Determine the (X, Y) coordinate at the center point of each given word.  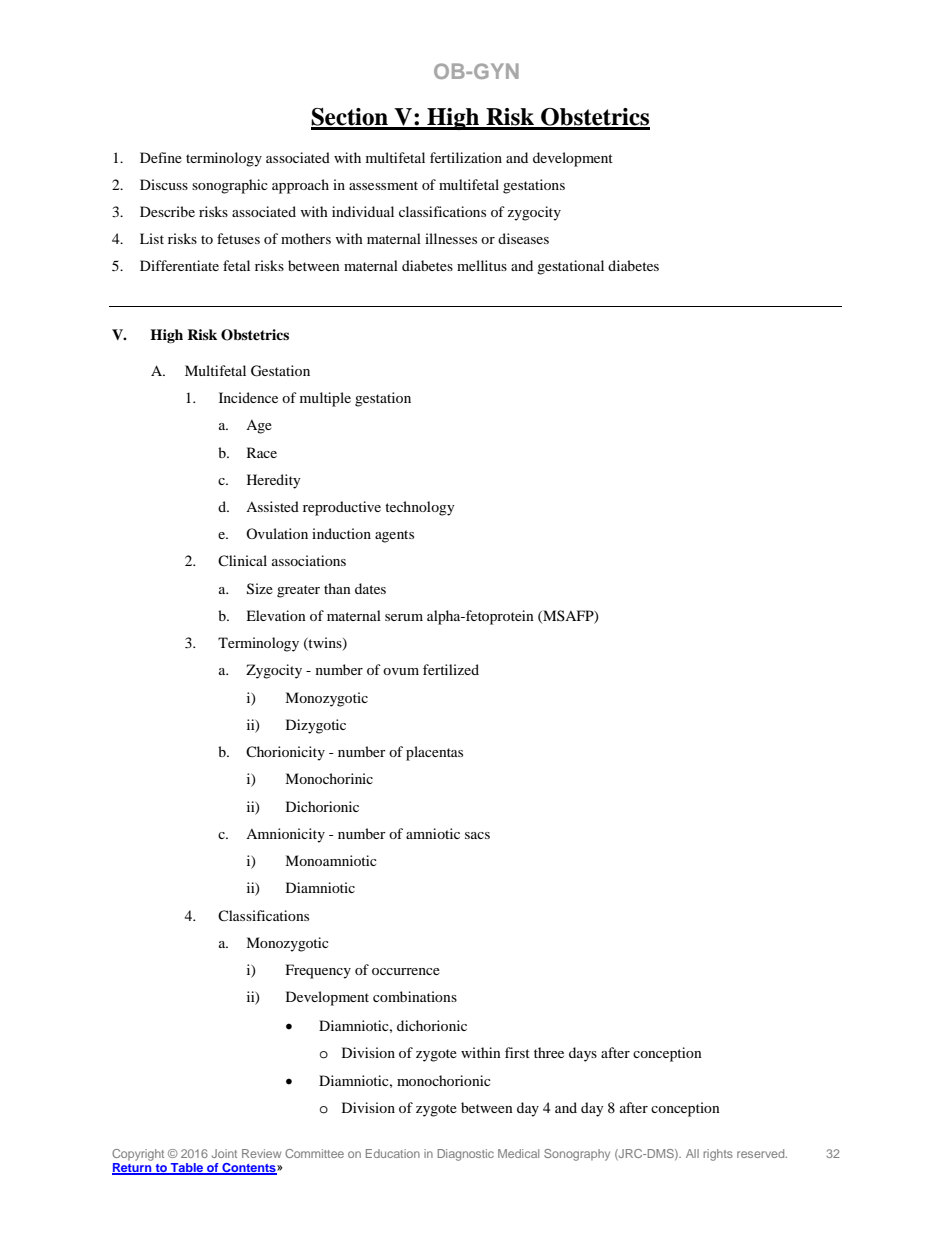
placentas (434, 753)
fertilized (451, 669)
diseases (523, 238)
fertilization (466, 157)
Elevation (276, 615)
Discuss (164, 184)
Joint (224, 1153)
